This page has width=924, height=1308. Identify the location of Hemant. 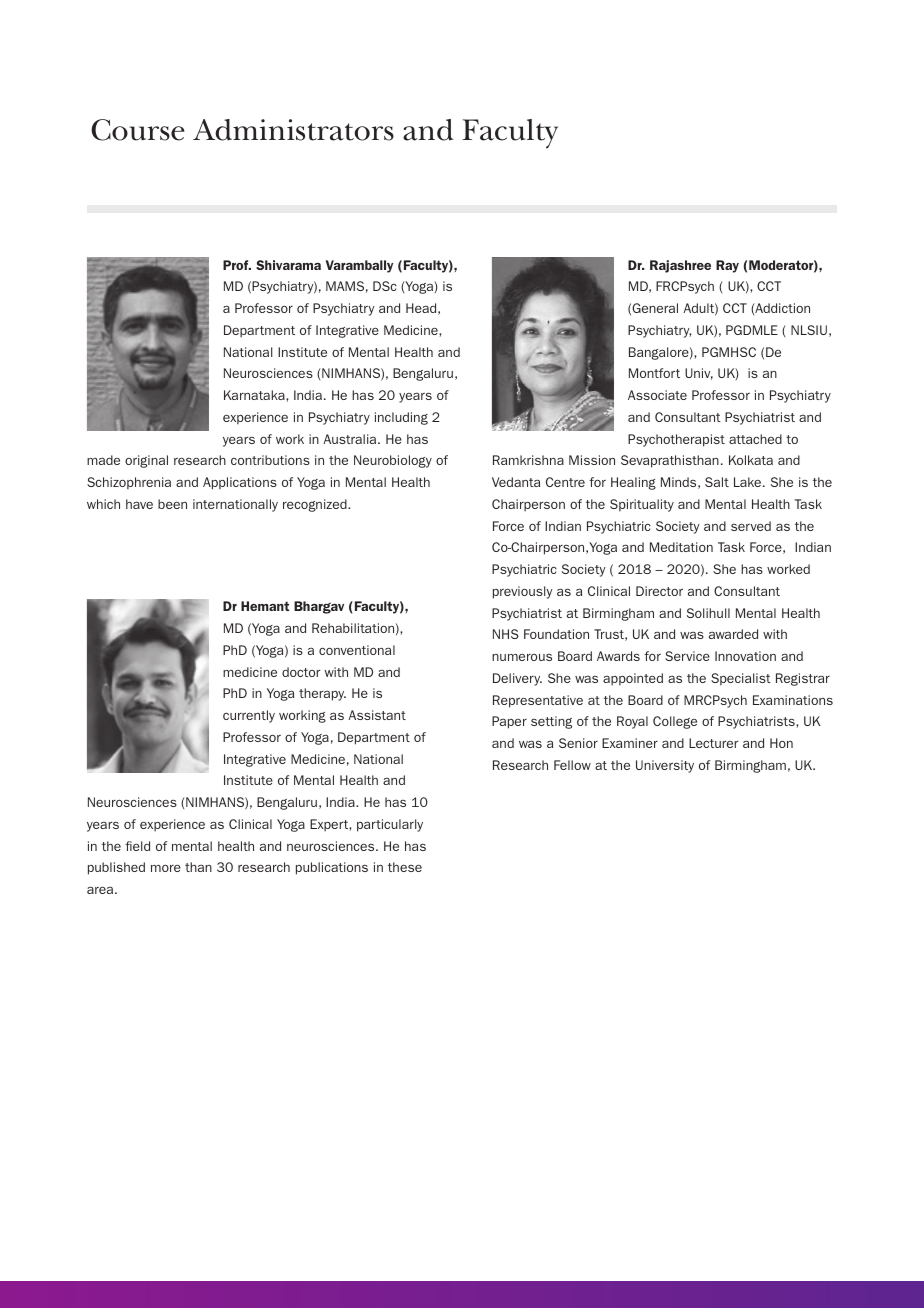
(265, 606).
